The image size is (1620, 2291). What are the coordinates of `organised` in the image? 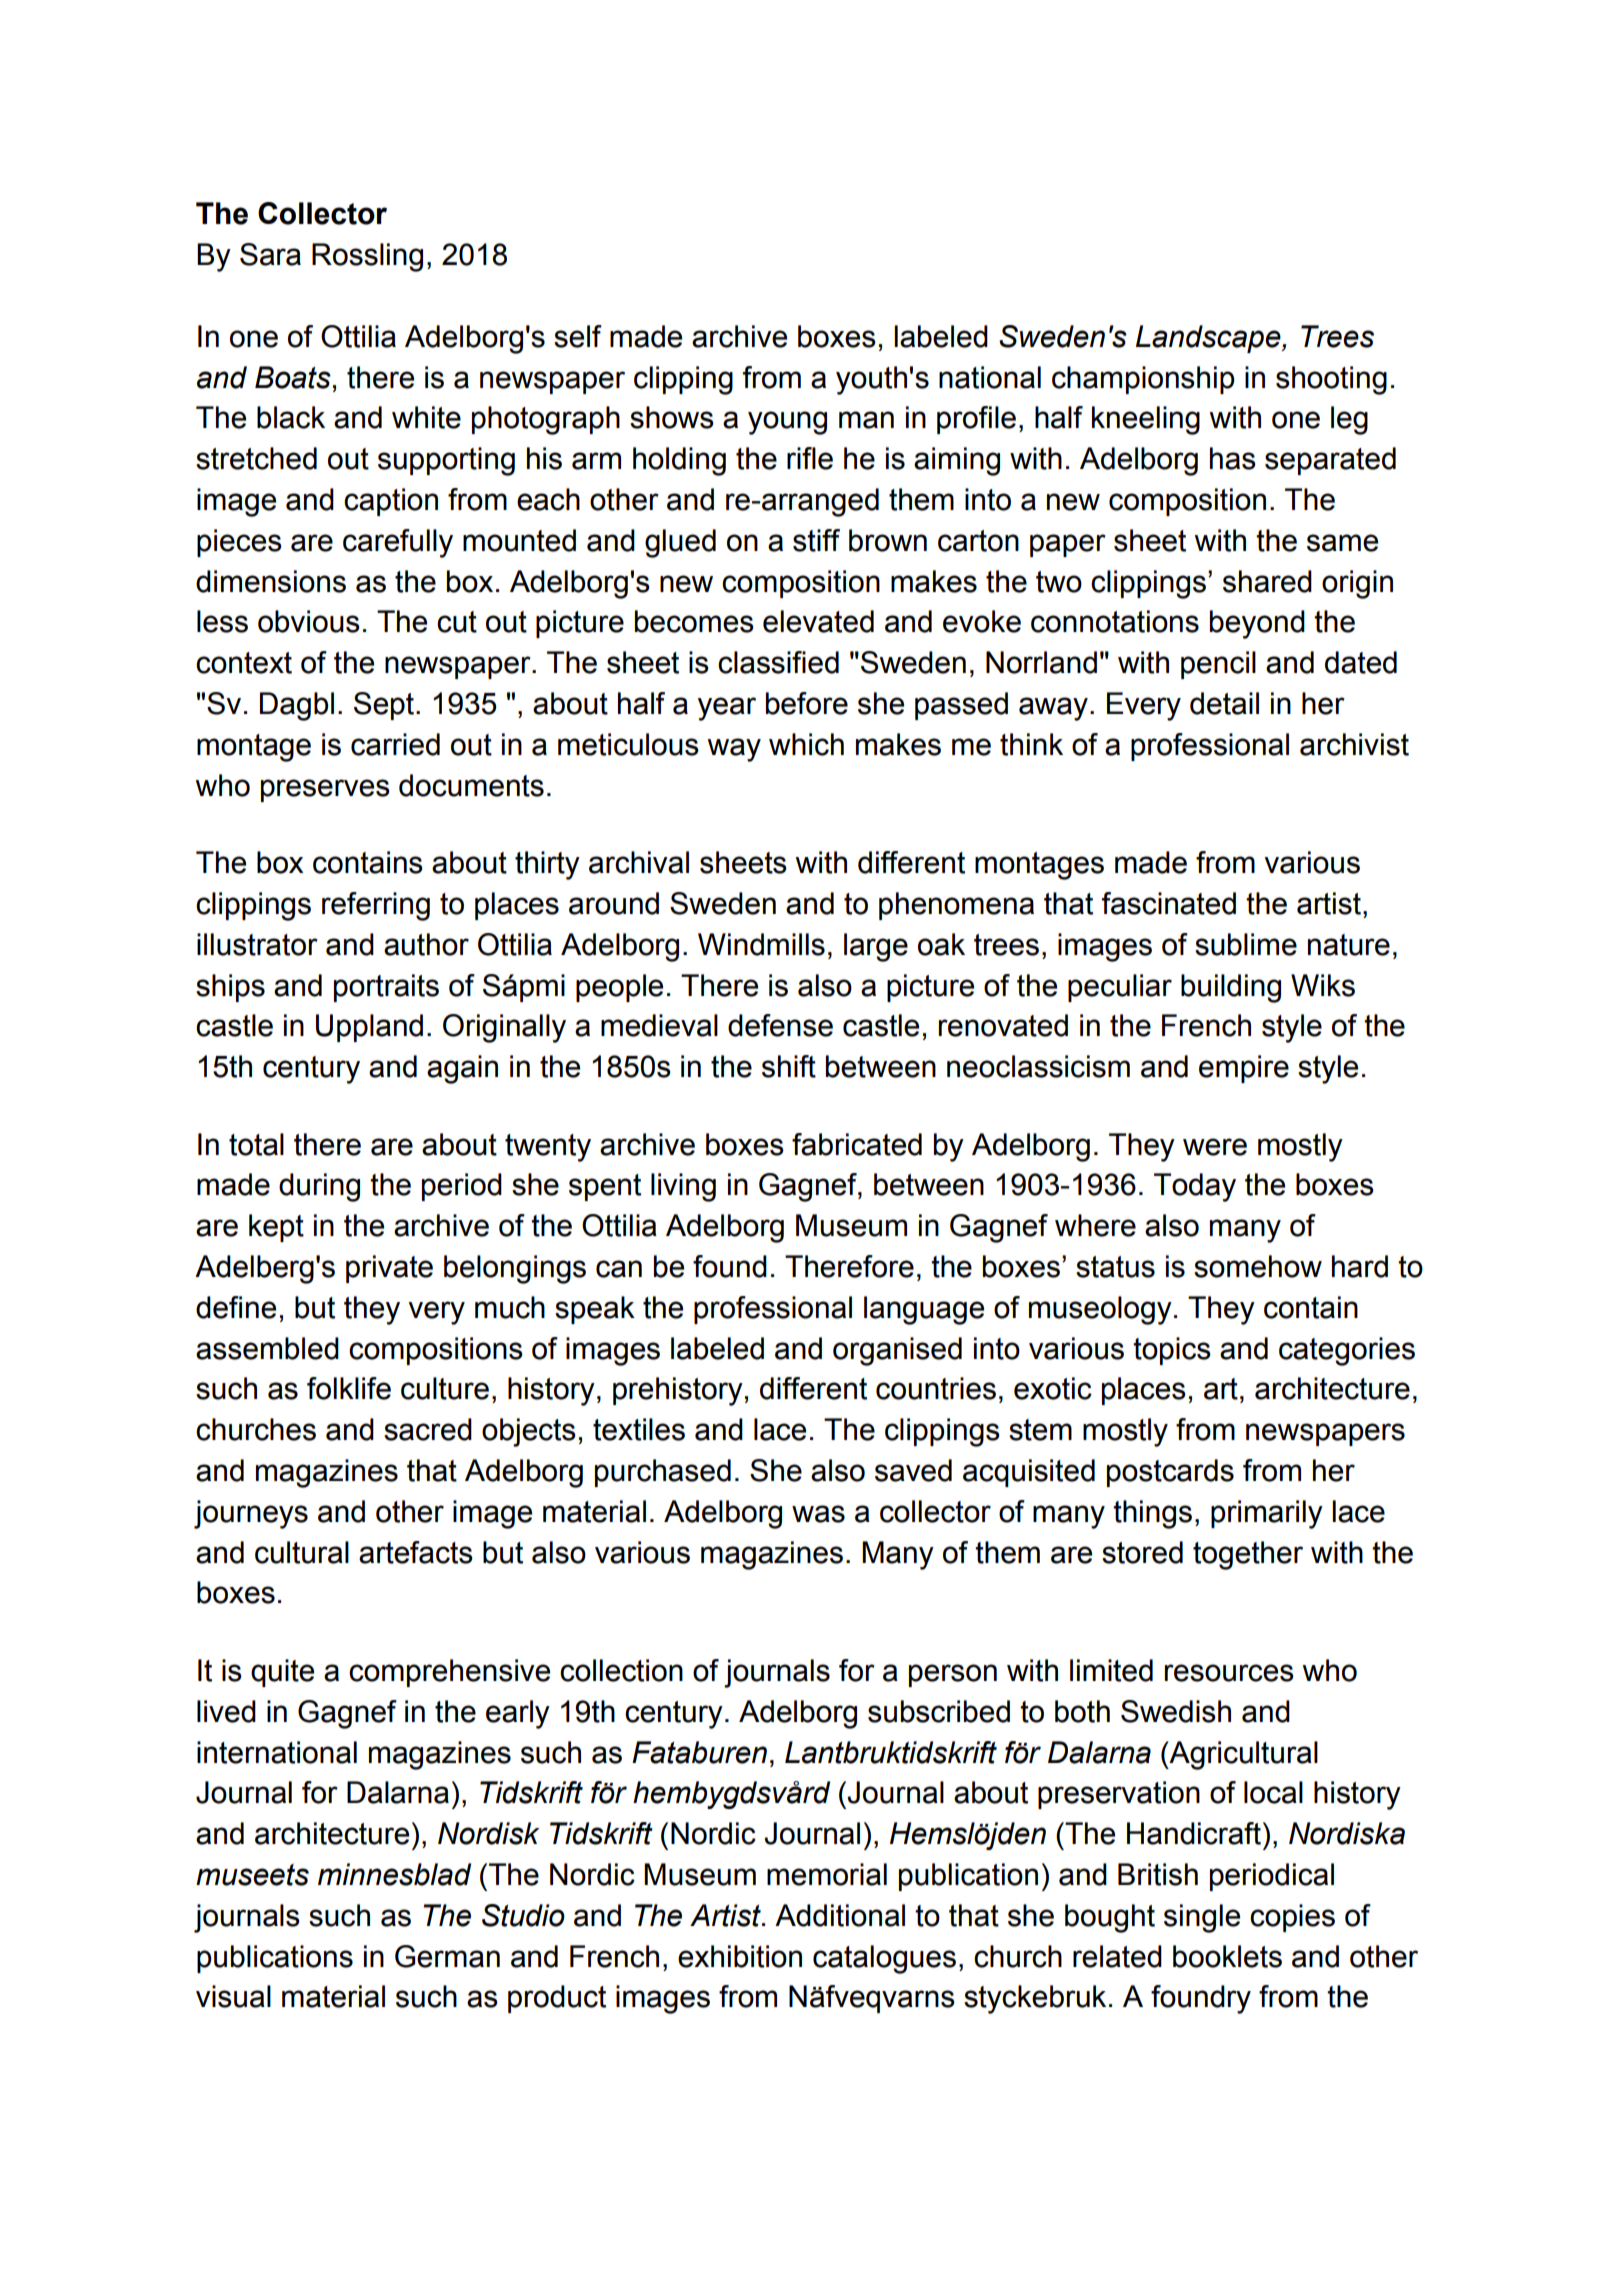 It's located at (897, 1351).
